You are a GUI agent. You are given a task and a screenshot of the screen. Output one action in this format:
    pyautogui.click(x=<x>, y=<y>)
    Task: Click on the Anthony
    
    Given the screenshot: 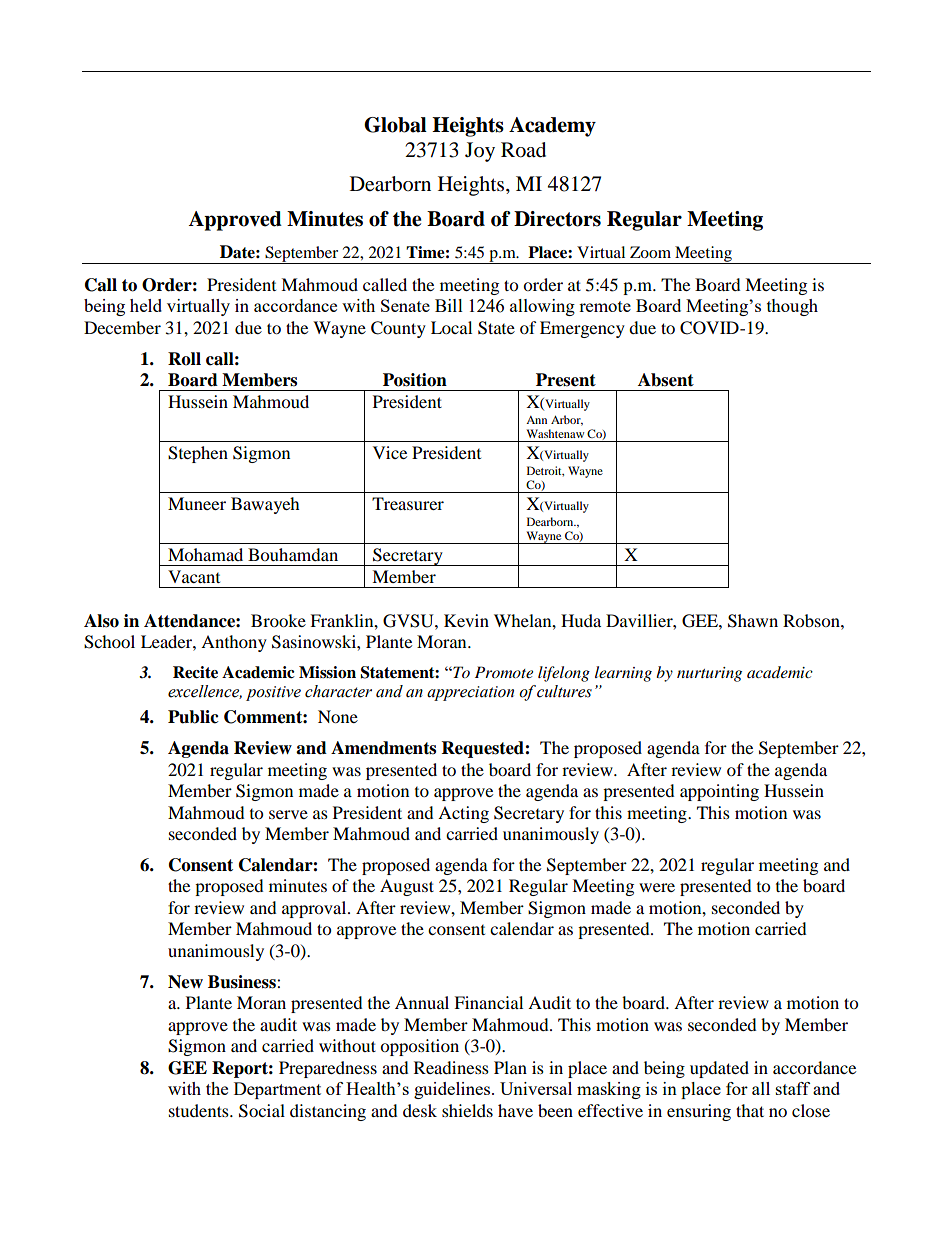 What is the action you would take?
    pyautogui.click(x=234, y=643)
